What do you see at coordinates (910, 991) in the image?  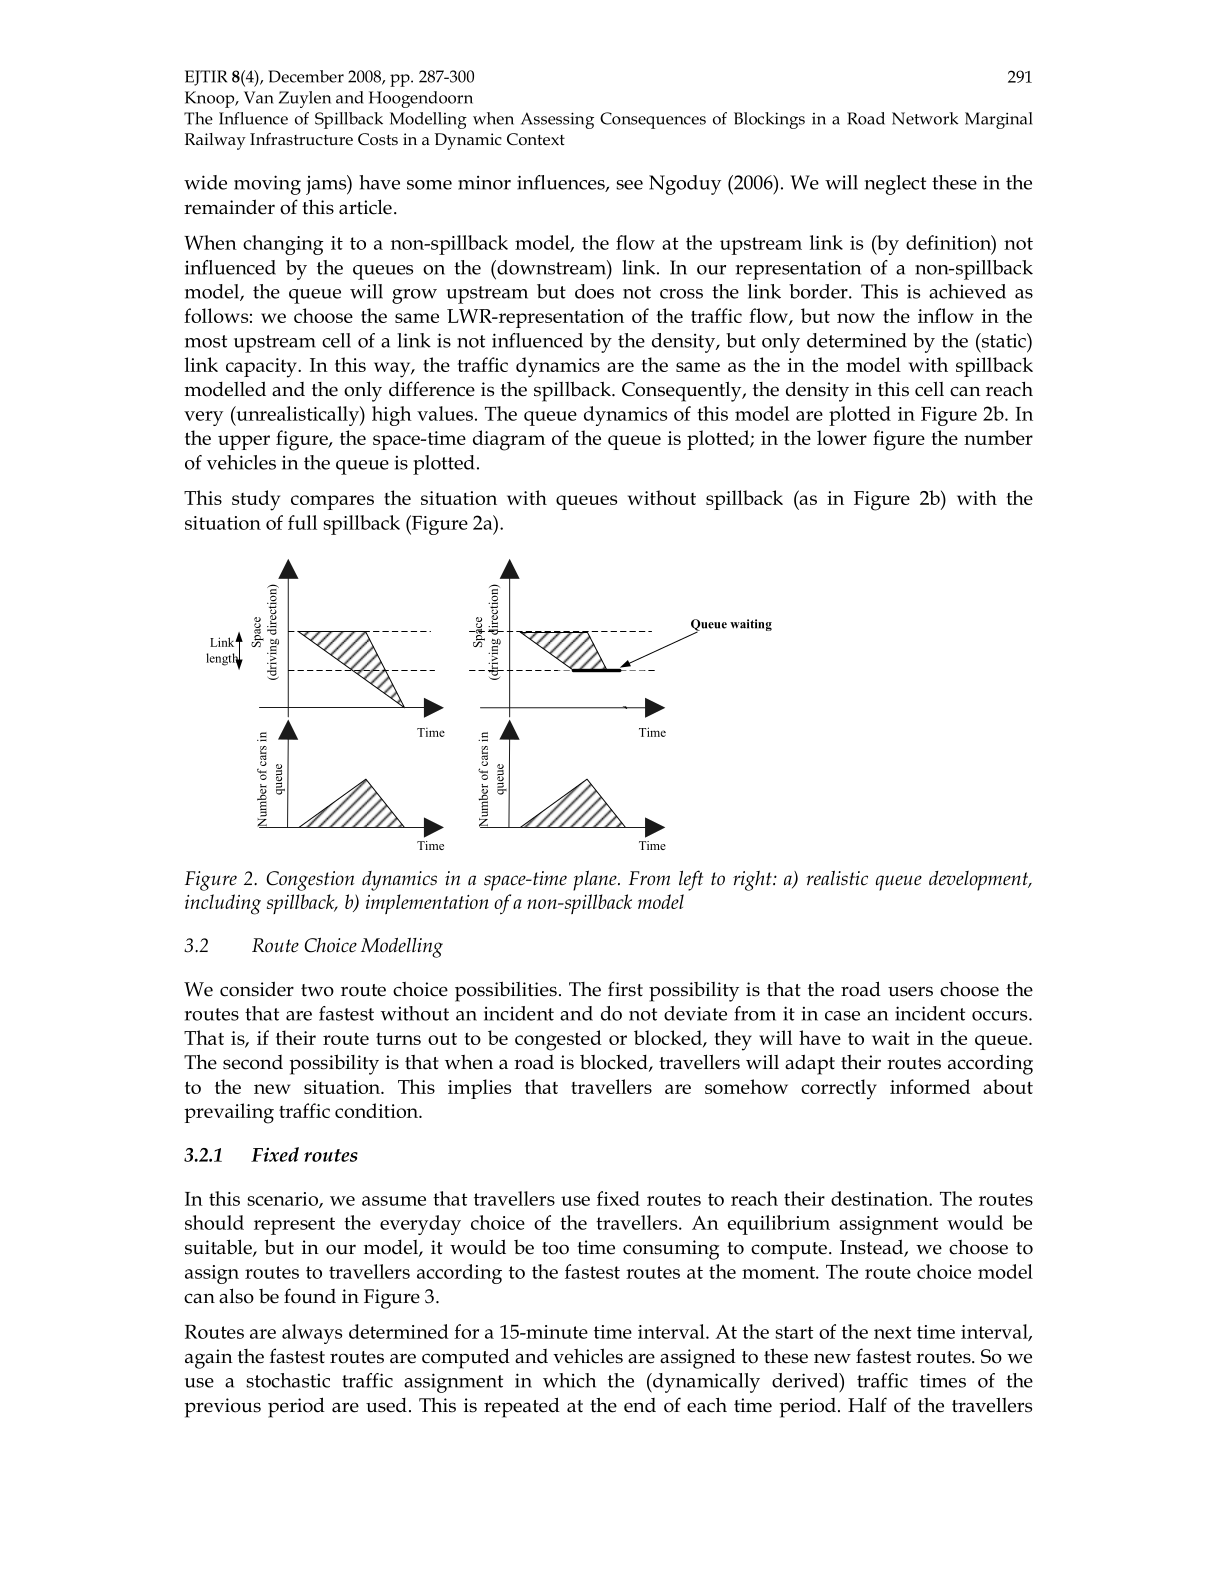 I see `users` at bounding box center [910, 991].
